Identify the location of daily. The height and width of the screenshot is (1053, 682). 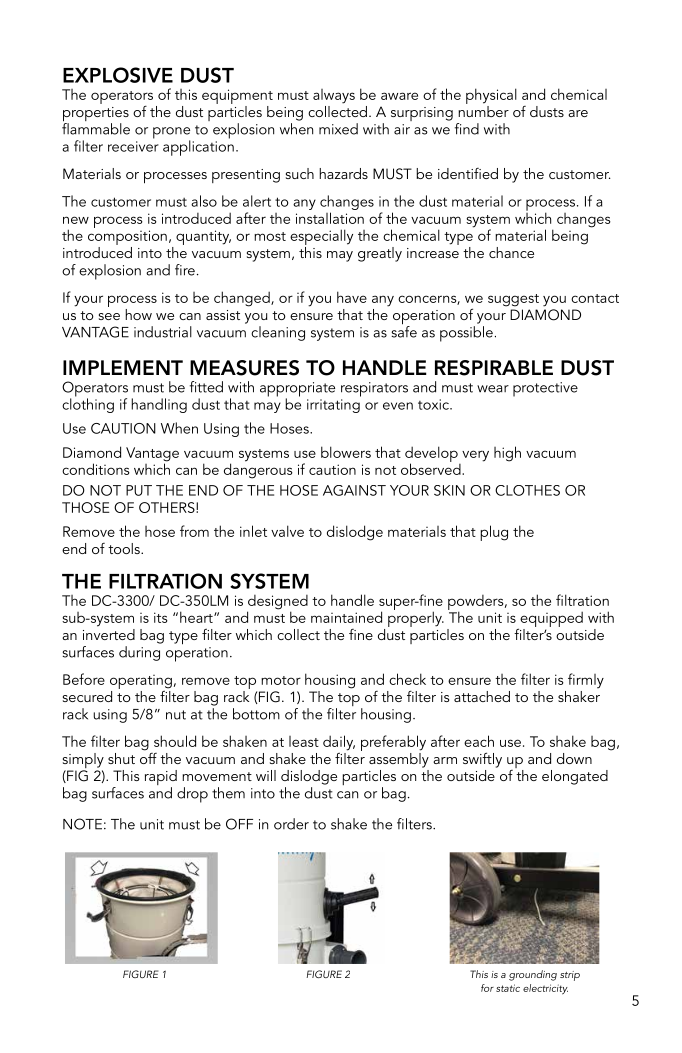
(339, 744).
